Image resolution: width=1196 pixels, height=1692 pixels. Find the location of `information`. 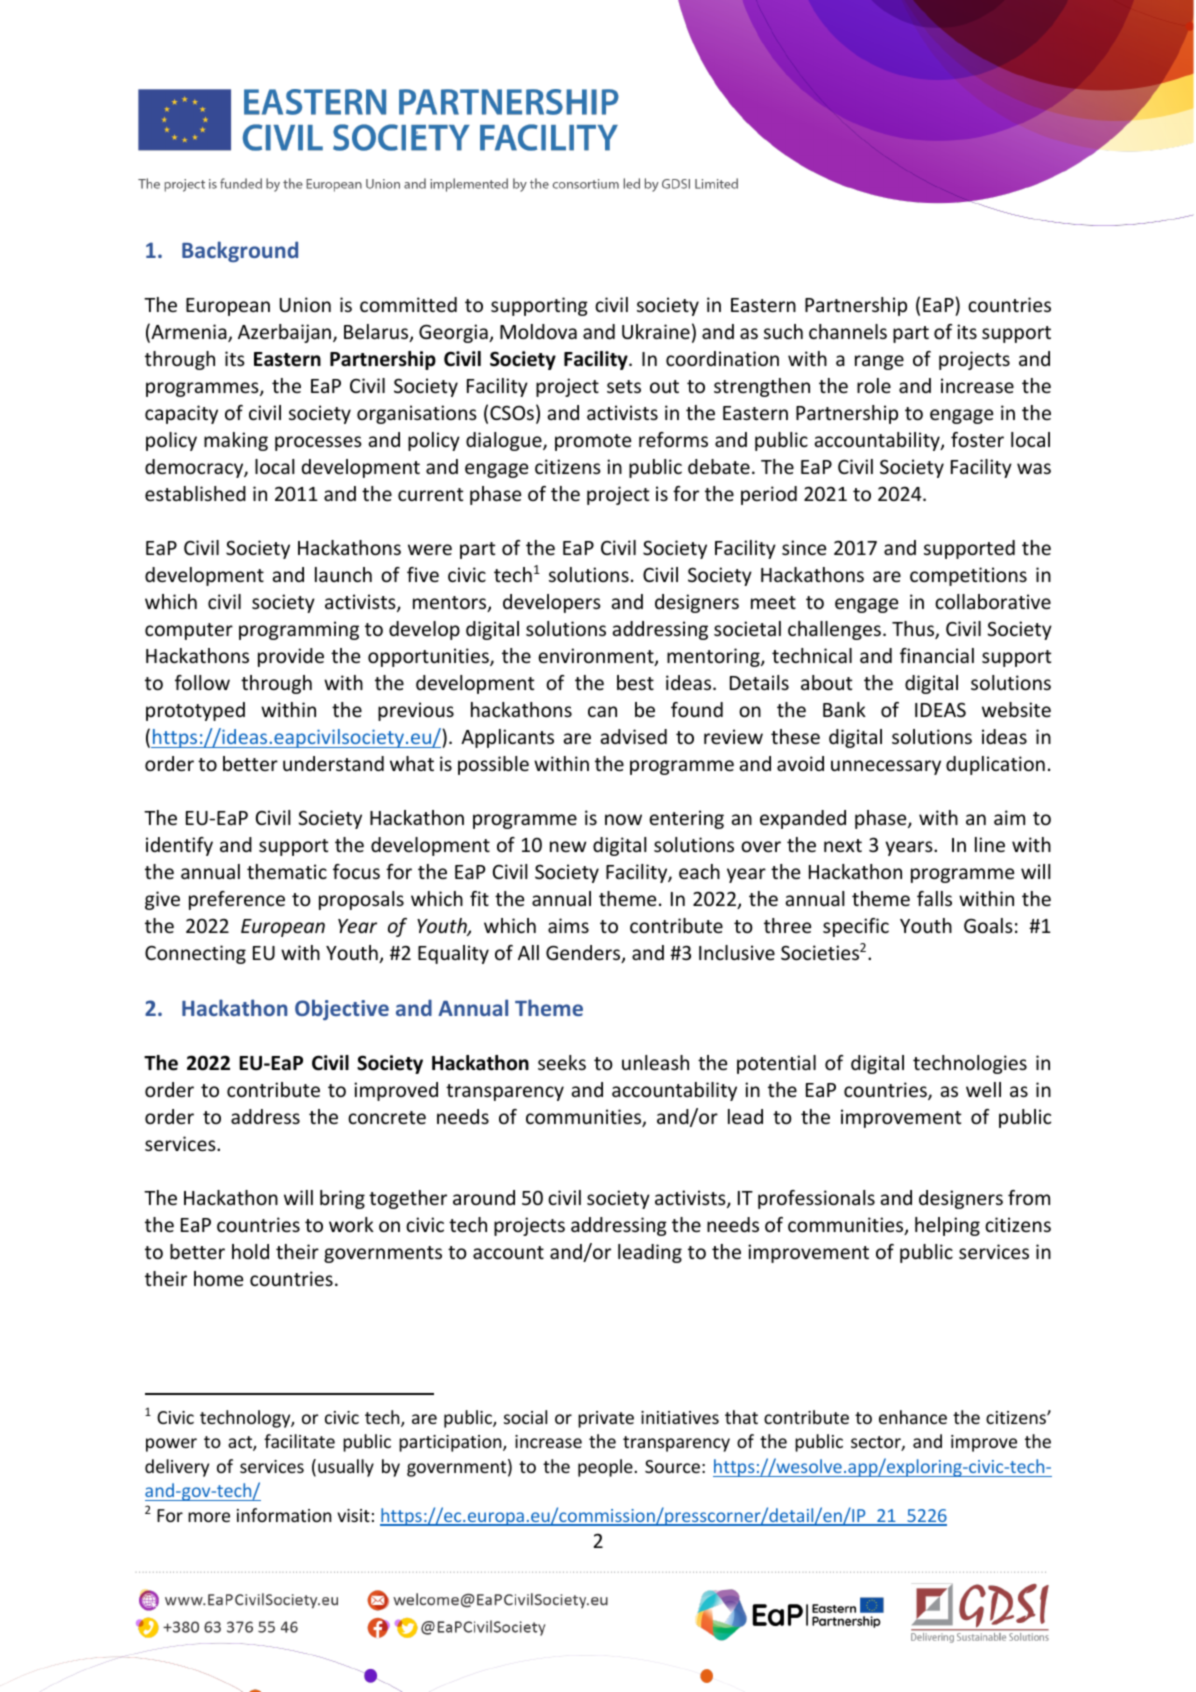

information is located at coordinates (284, 1515).
